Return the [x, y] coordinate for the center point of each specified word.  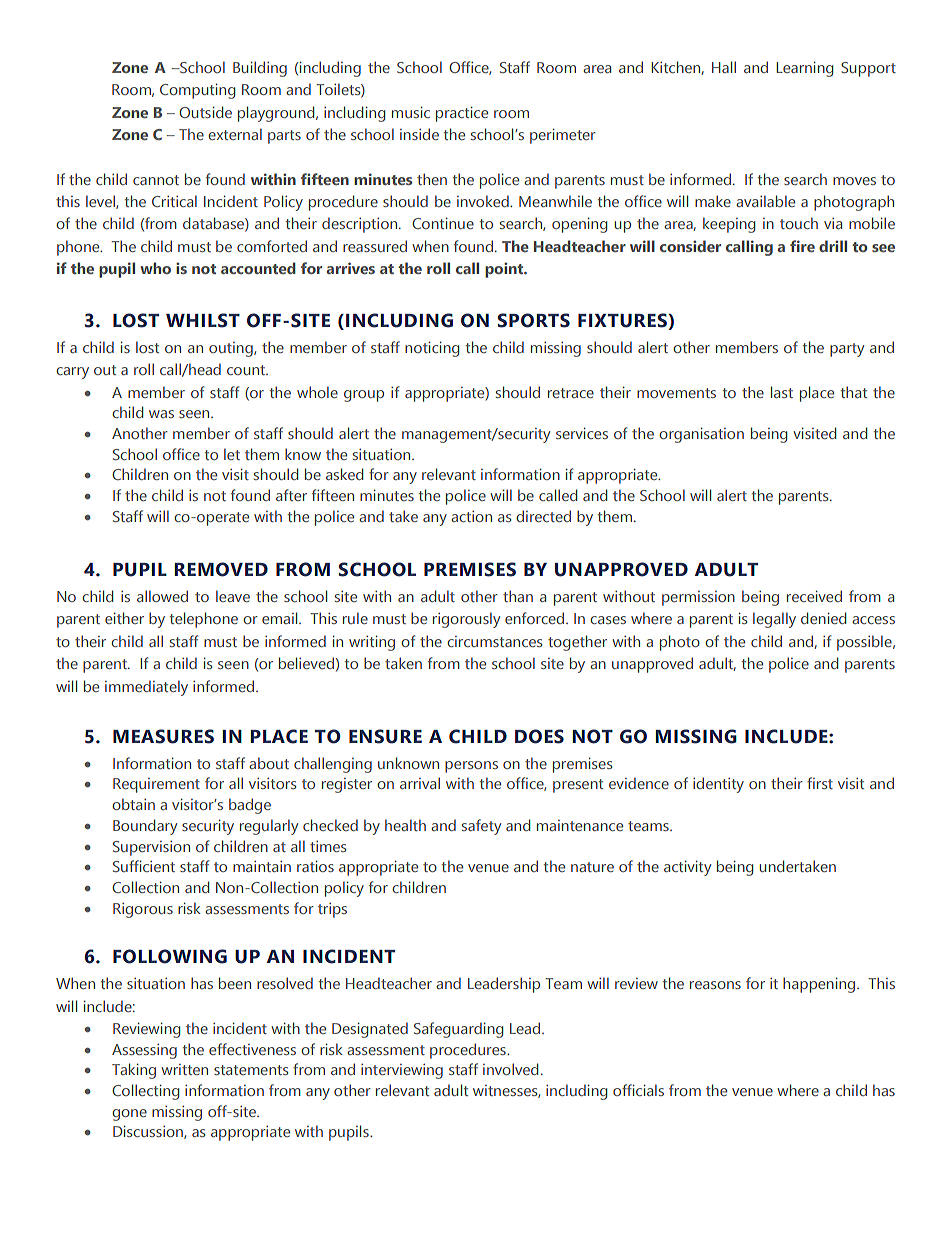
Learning [804, 69]
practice [462, 114]
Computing [197, 91]
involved [510, 1069]
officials [638, 1090]
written [184, 1069]
